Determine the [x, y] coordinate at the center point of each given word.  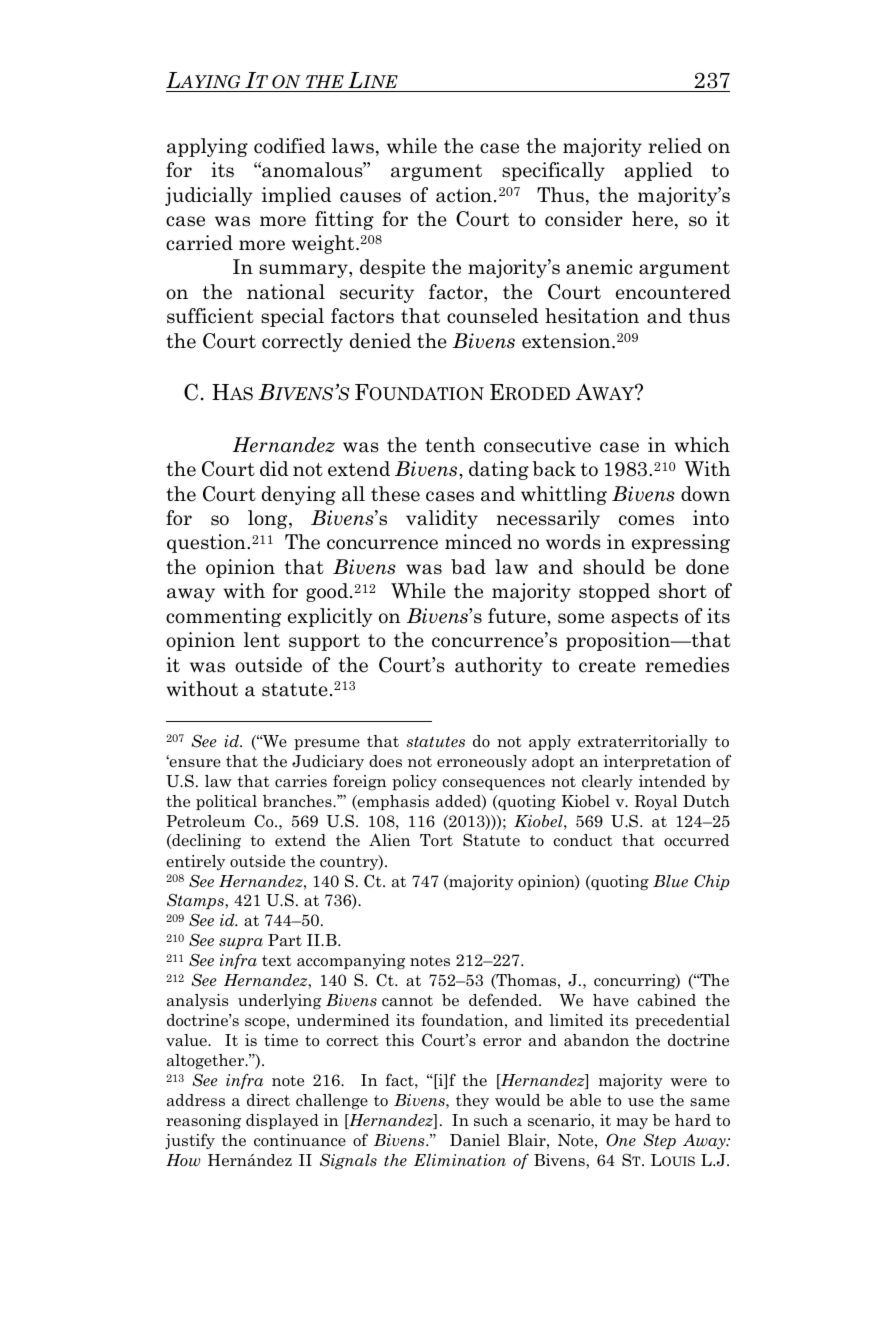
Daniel [475, 1140]
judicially [209, 196]
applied [659, 171]
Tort [436, 840]
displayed [282, 1121]
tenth [450, 445]
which [702, 445]
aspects [644, 618]
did [274, 468]
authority [499, 666]
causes [370, 197]
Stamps [196, 901]
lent [262, 640]
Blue [670, 881]
